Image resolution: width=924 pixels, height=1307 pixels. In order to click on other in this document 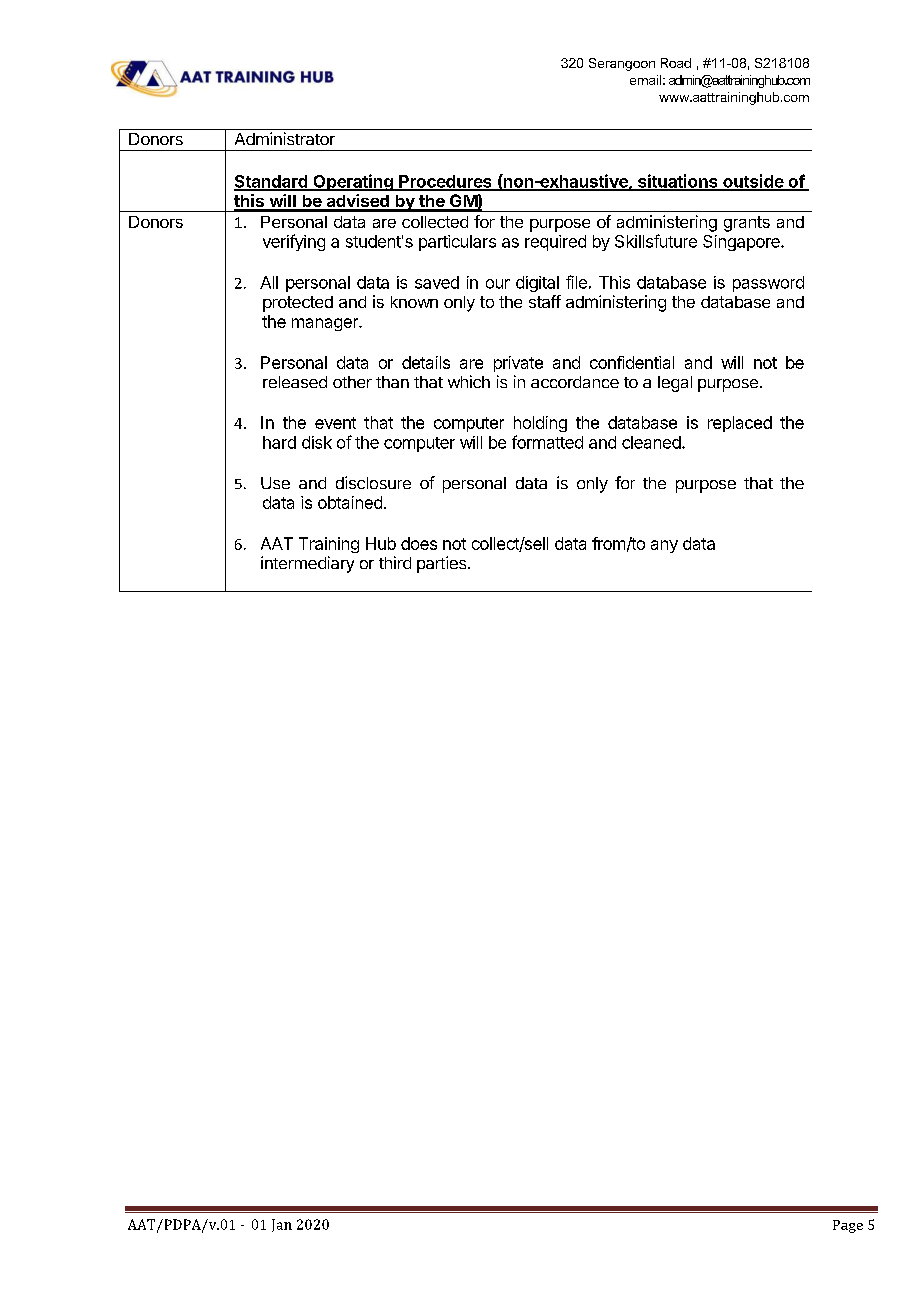, I will do `click(352, 382)`.
